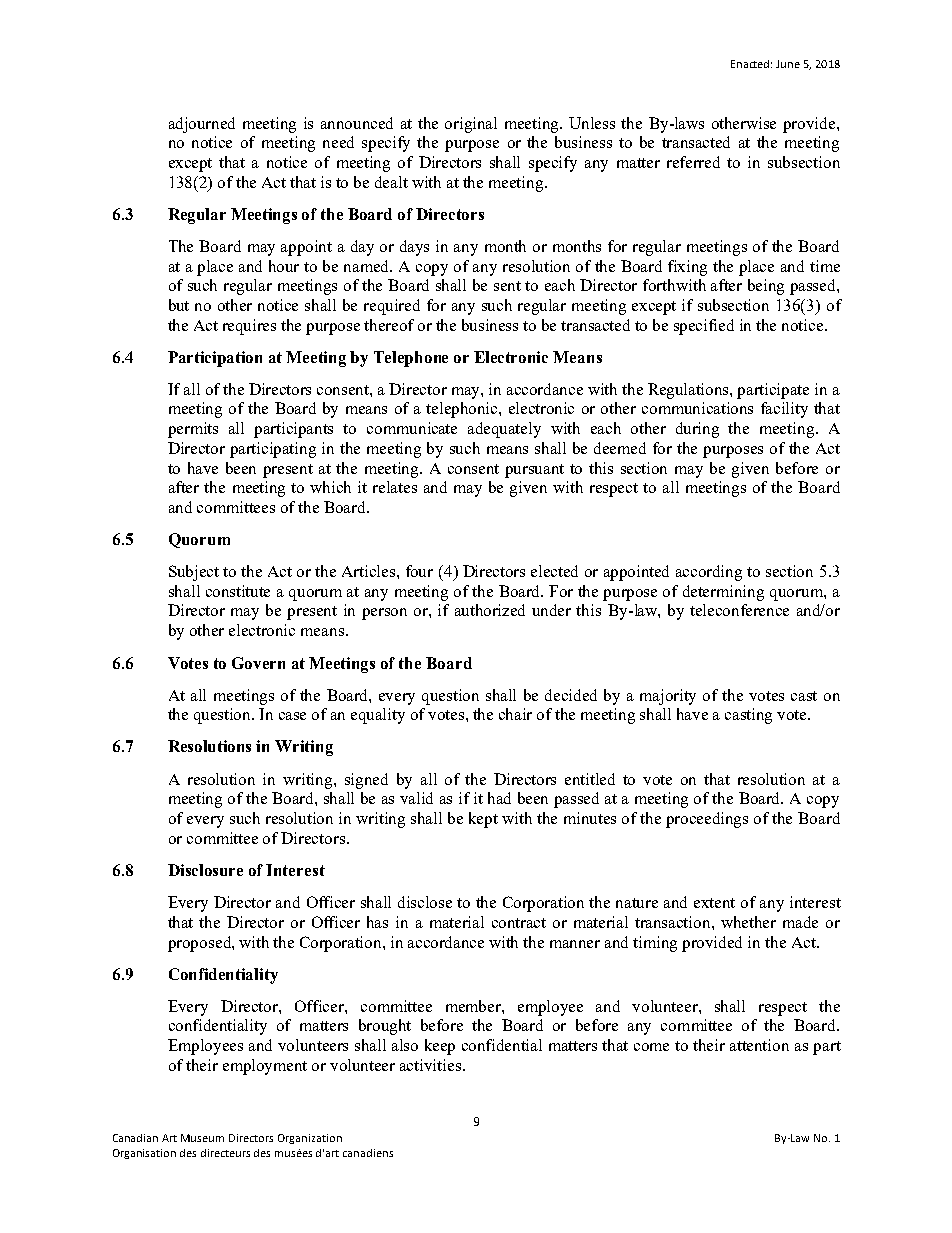 This page has width=952, height=1233. What do you see at coordinates (707, 820) in the page?
I see `proceedings` at bounding box center [707, 820].
